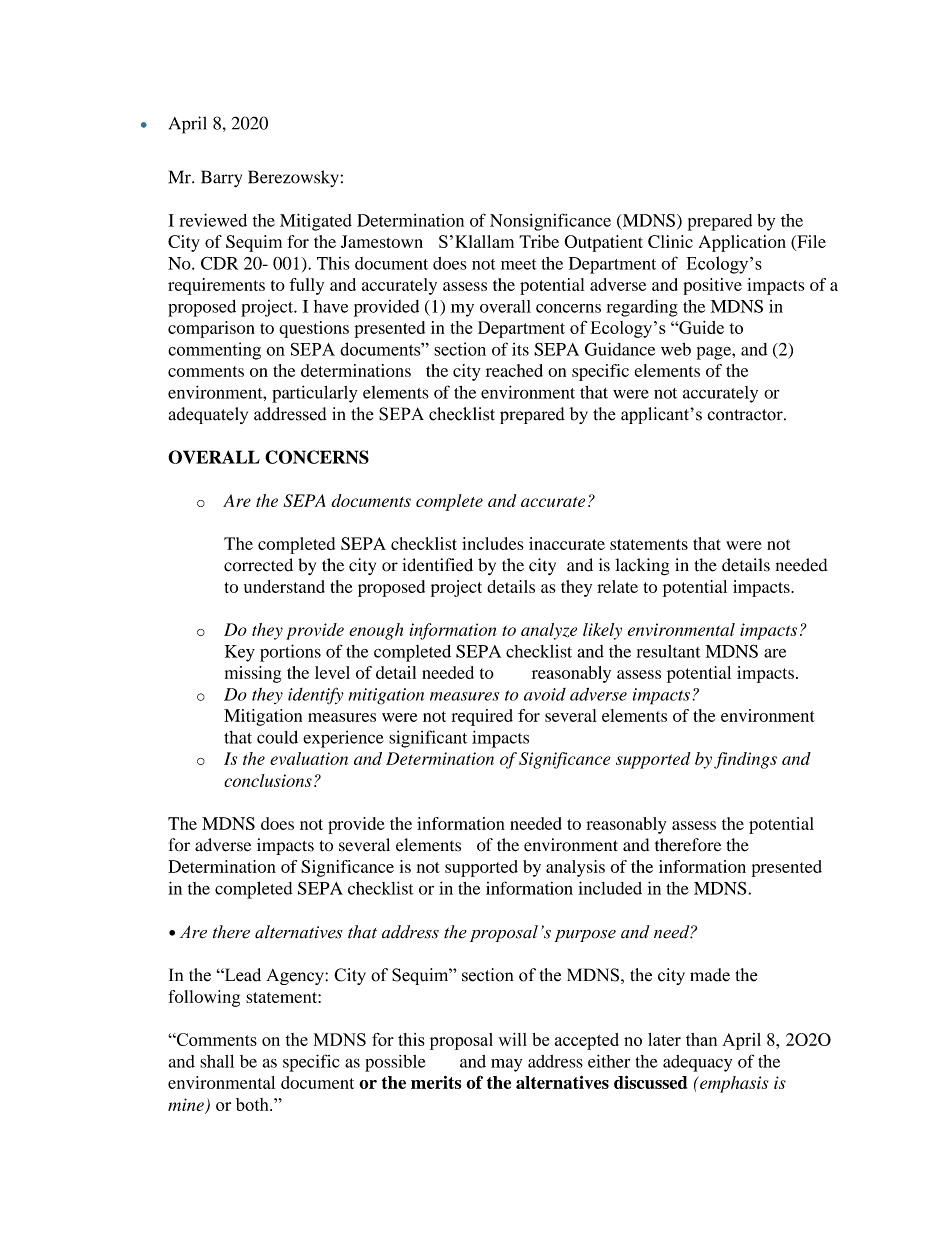 The height and width of the screenshot is (1233, 952). I want to click on Tribe, so click(539, 241).
